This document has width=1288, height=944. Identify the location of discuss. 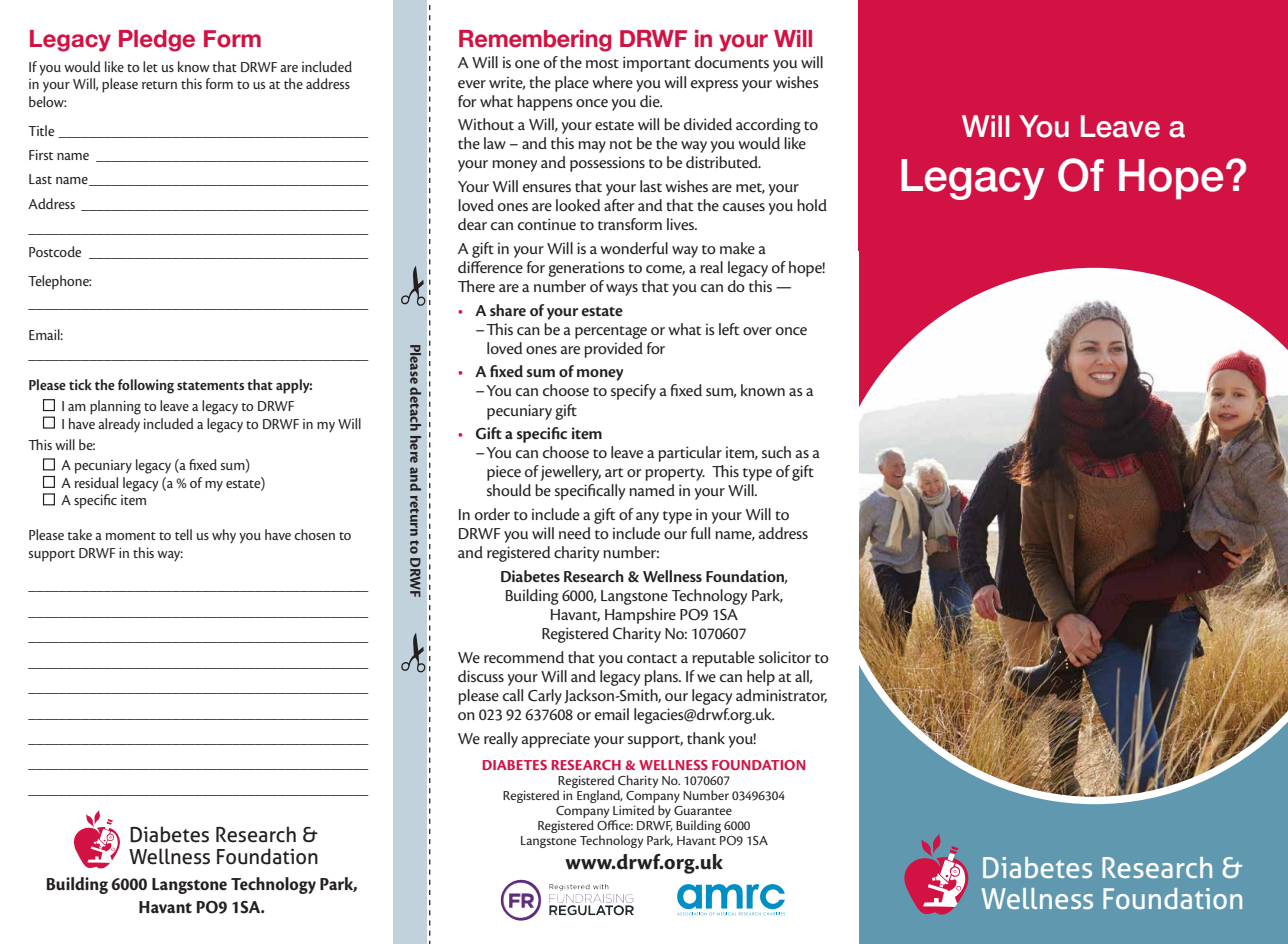
(481, 676).
